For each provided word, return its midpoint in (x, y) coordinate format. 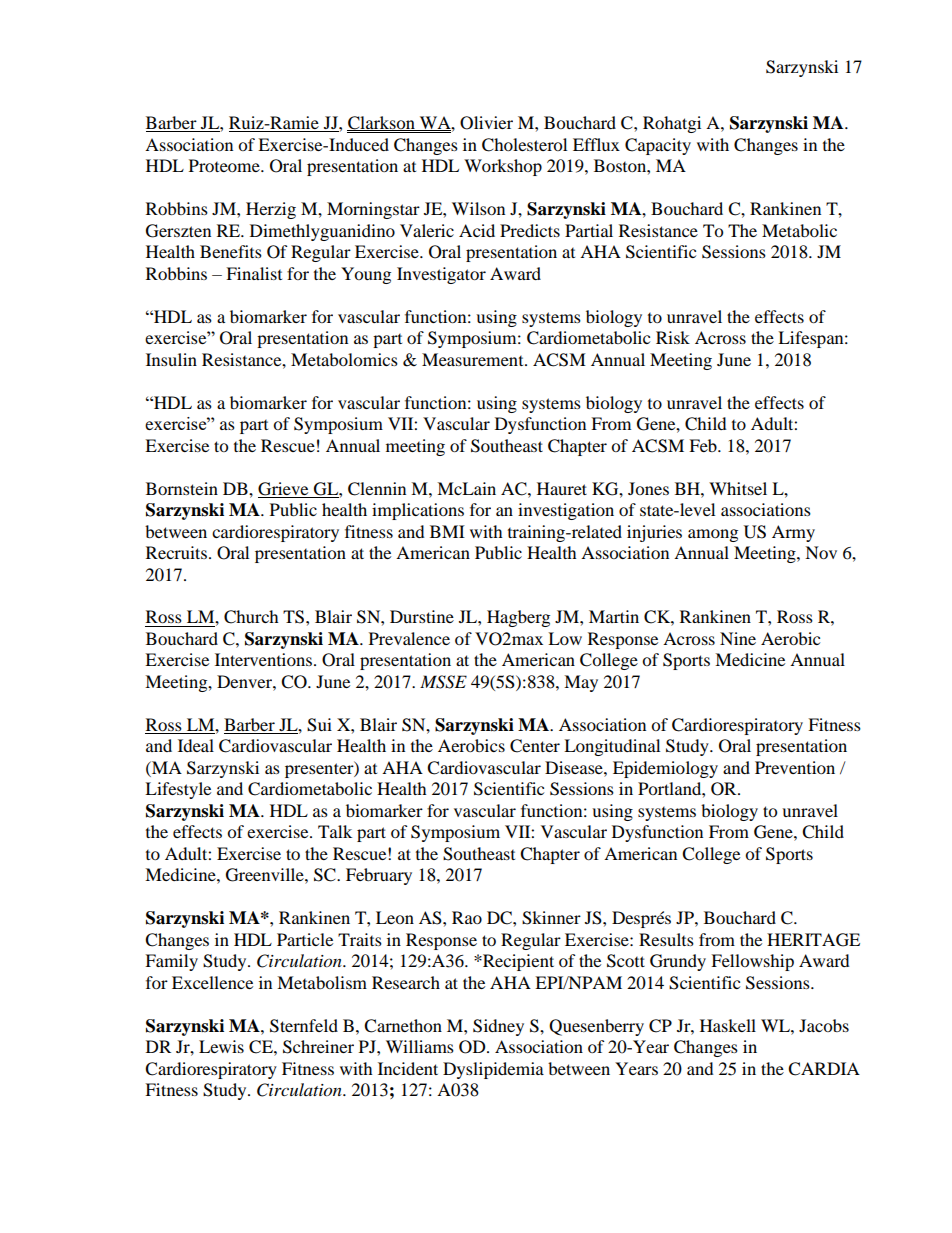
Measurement (474, 359)
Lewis (221, 1046)
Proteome (225, 165)
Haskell (728, 1025)
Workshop (503, 167)
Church (251, 617)
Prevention (795, 767)
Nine (738, 638)
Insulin (171, 359)
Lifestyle (178, 790)
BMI (447, 531)
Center (535, 746)
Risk (673, 337)
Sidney (498, 1027)
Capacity (658, 146)
